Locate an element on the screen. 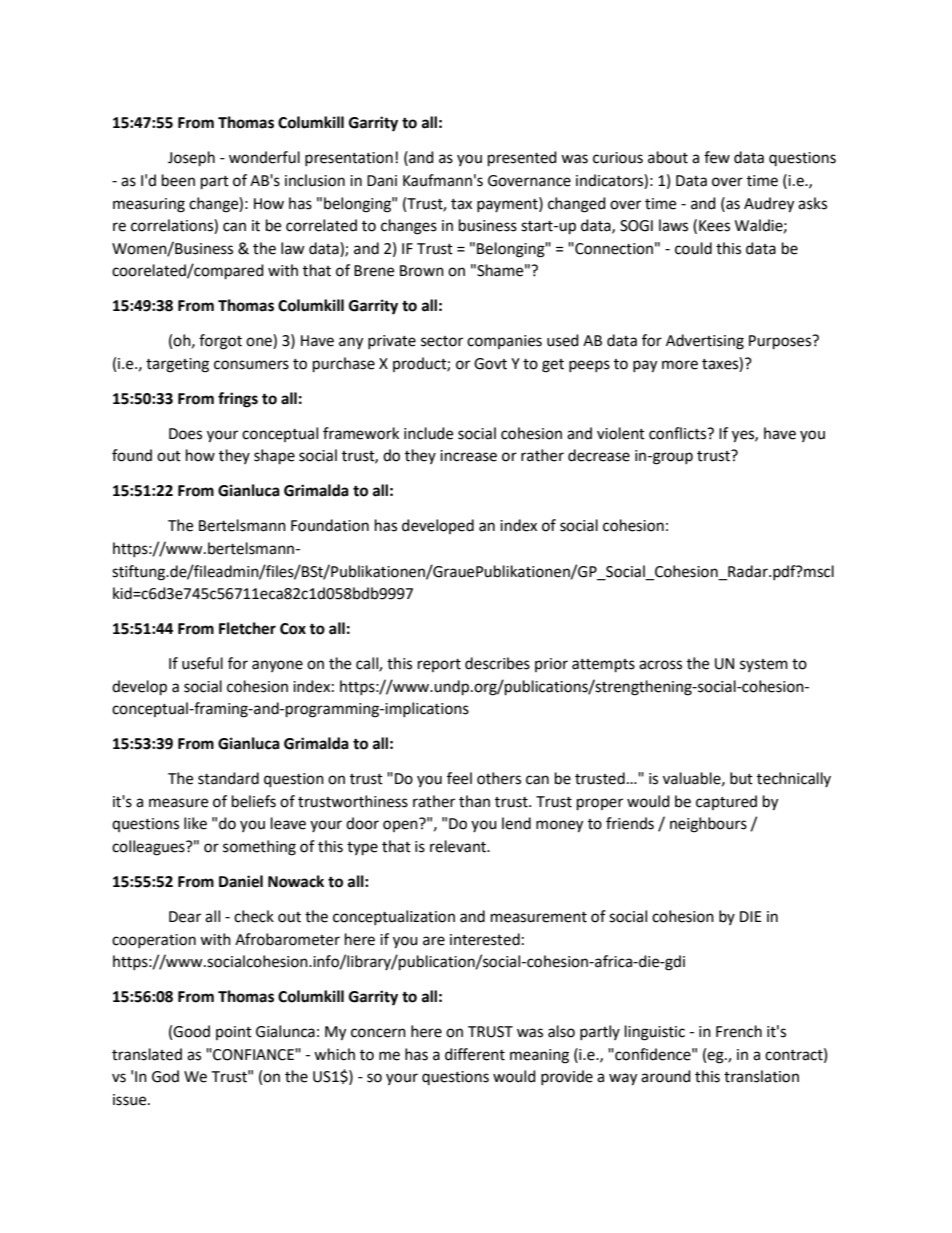  few is located at coordinates (717, 157).
